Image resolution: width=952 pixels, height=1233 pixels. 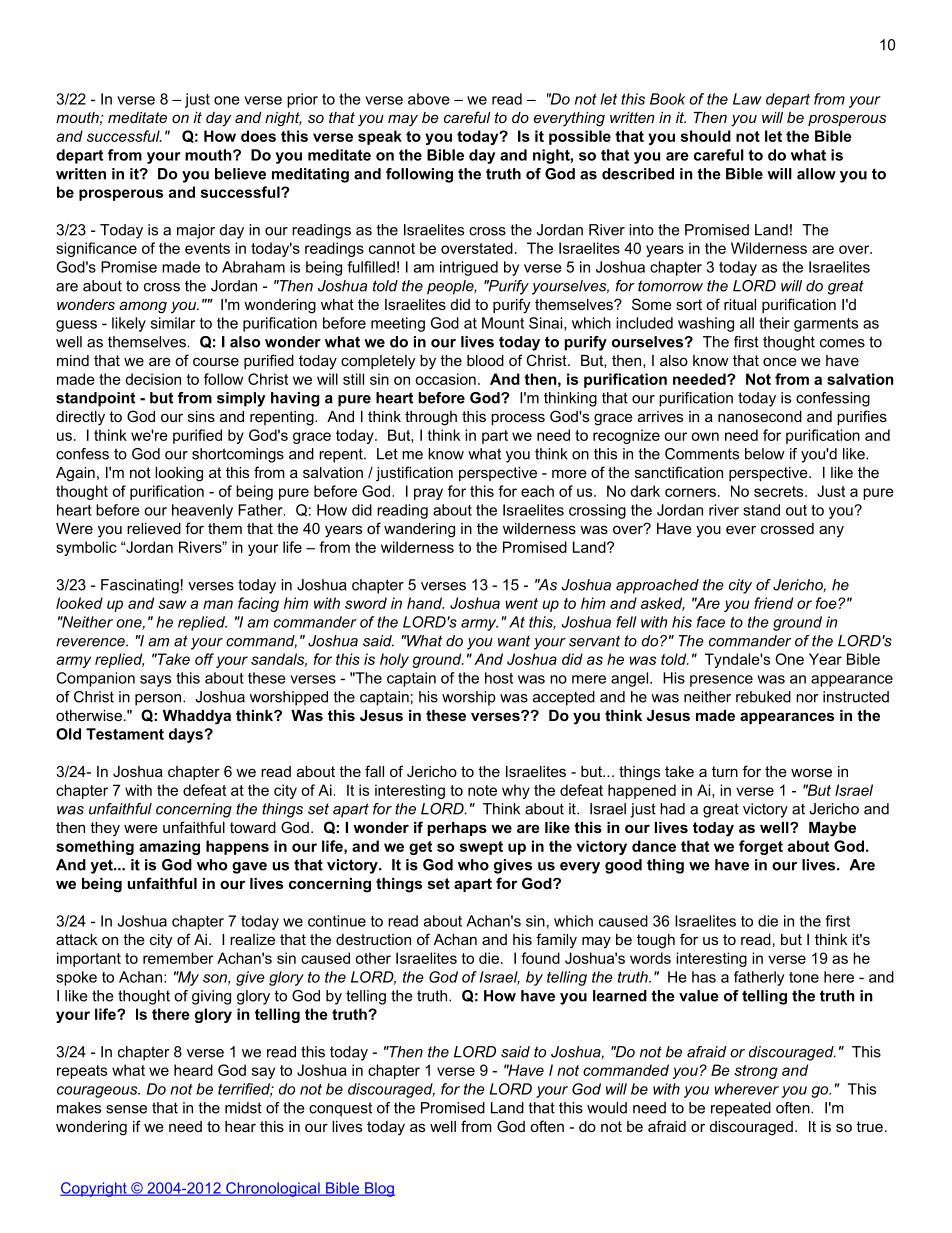 I want to click on does, so click(x=258, y=136).
